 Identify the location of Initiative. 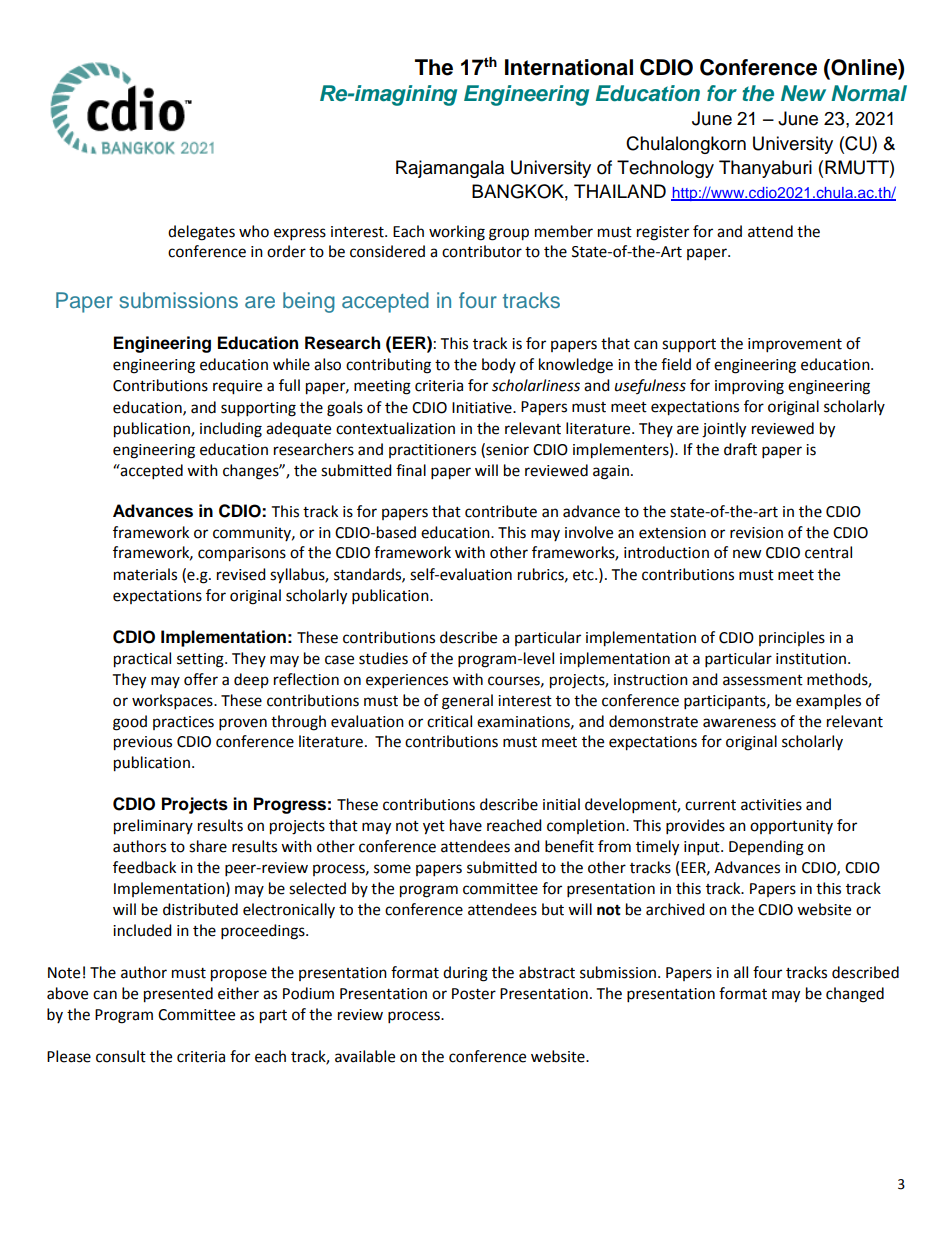
(483, 408).
